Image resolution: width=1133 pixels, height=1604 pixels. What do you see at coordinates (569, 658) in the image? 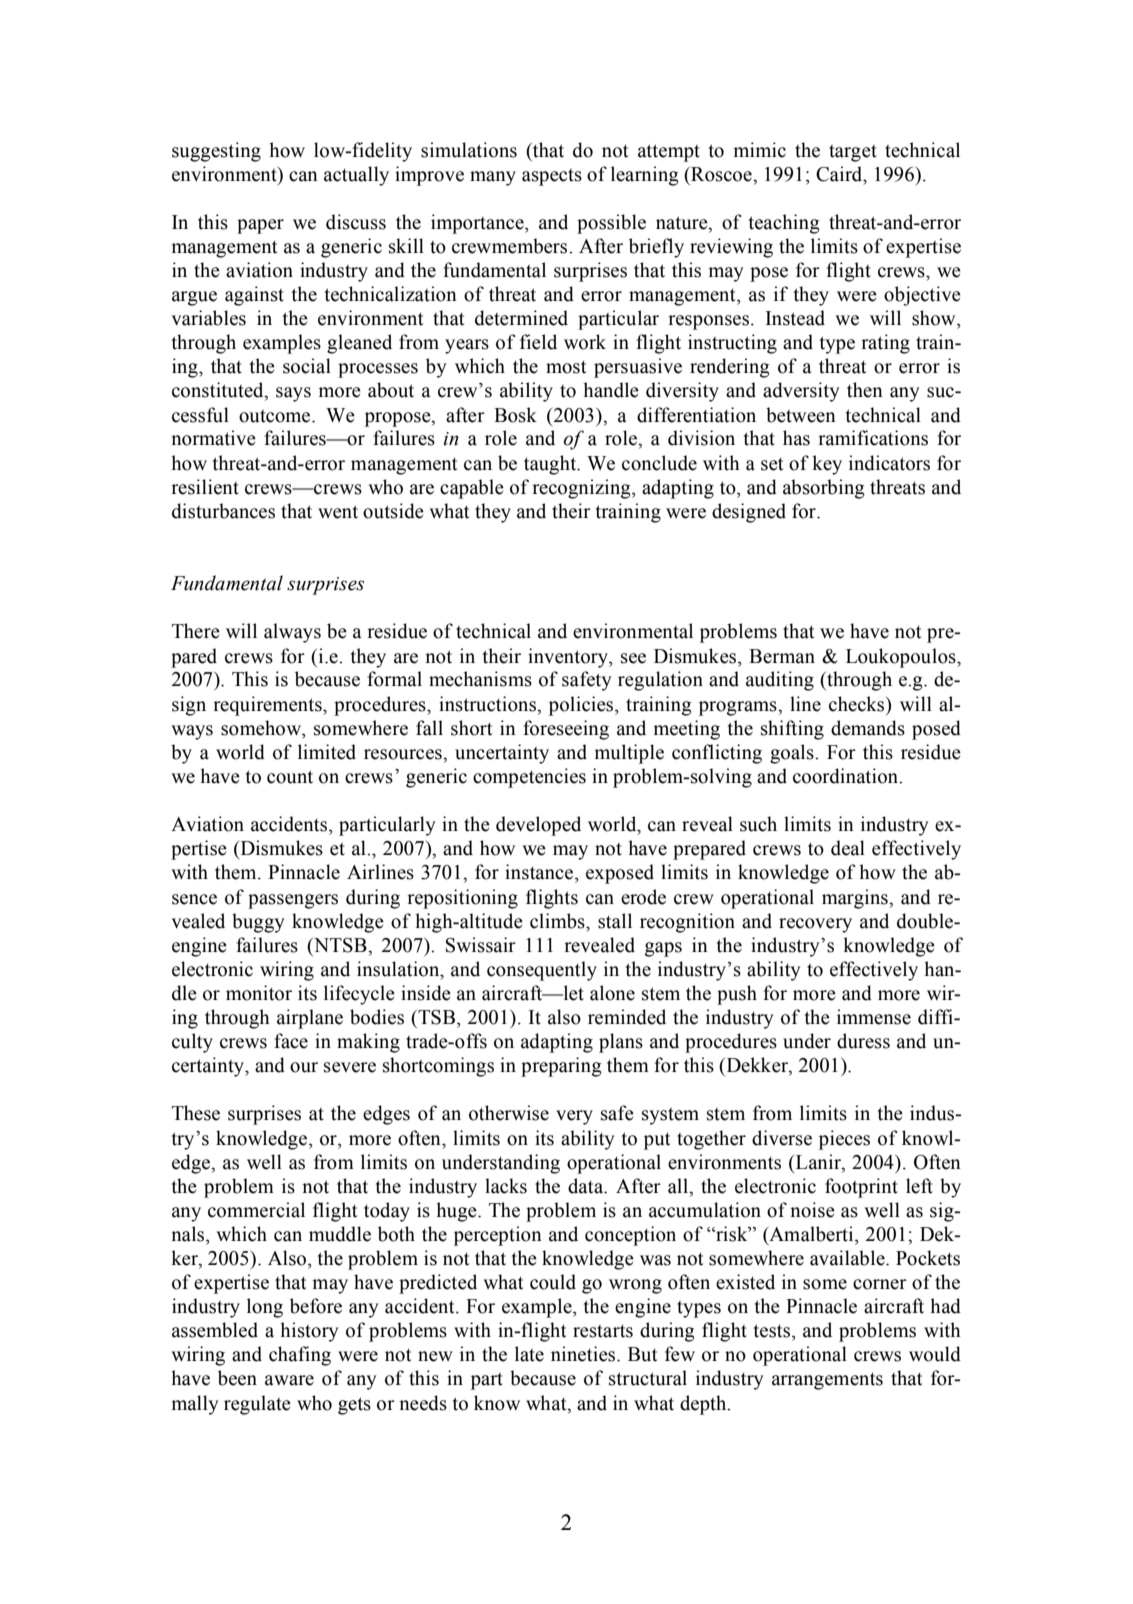
I see `inventory` at bounding box center [569, 658].
